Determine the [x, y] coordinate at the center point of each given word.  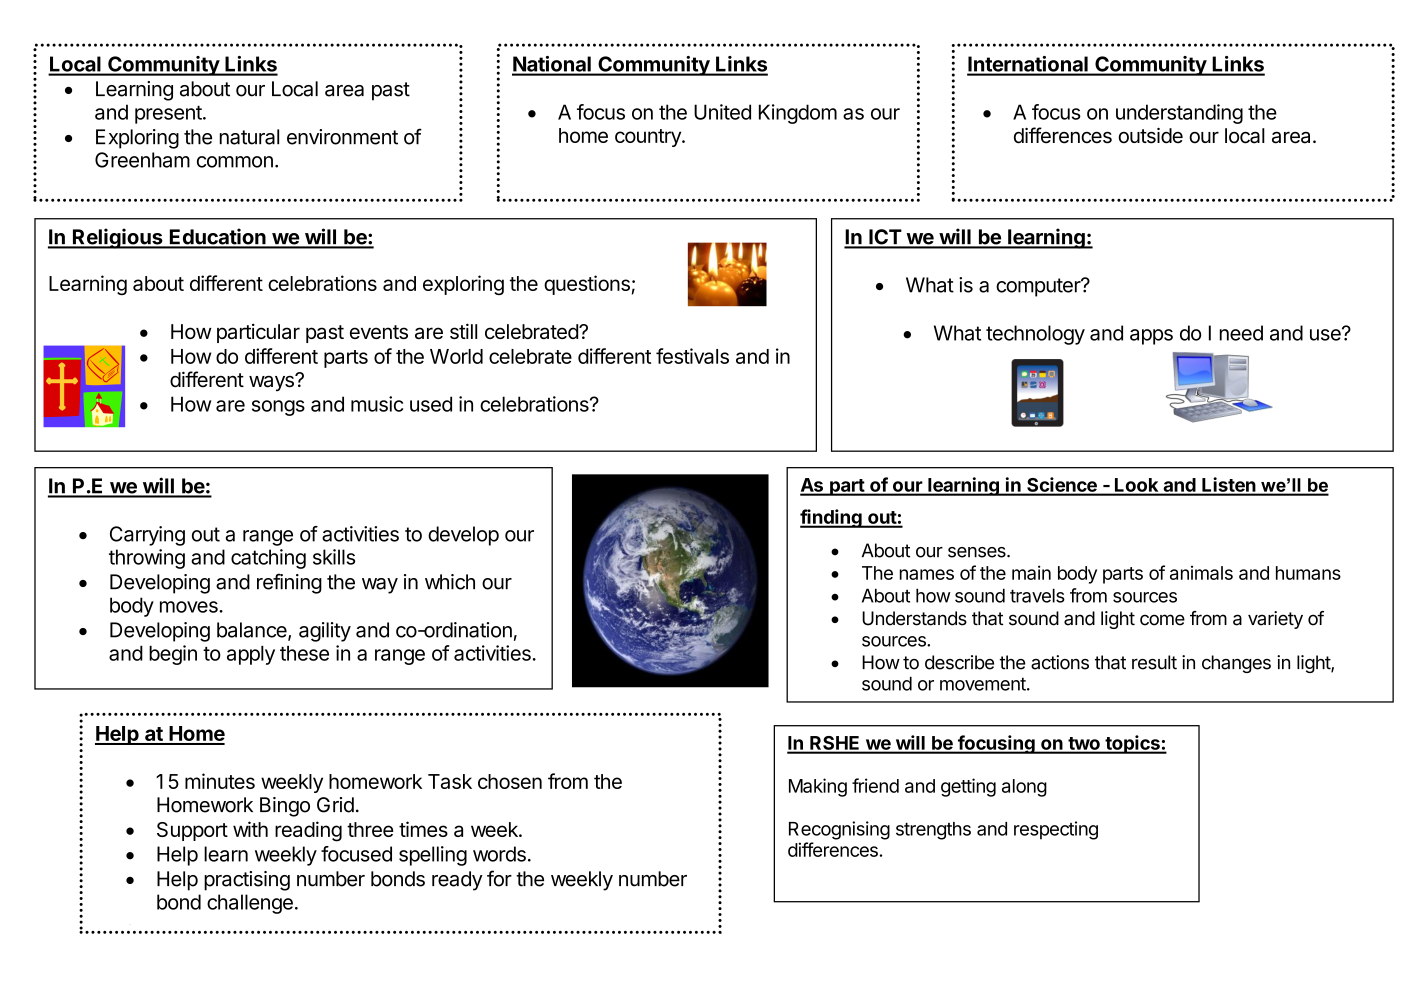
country [649, 138]
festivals [692, 356]
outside [1150, 136]
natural [249, 137]
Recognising [839, 830]
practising [247, 881]
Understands [914, 618]
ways [272, 382]
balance [253, 631]
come [1162, 620]
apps [1151, 337]
